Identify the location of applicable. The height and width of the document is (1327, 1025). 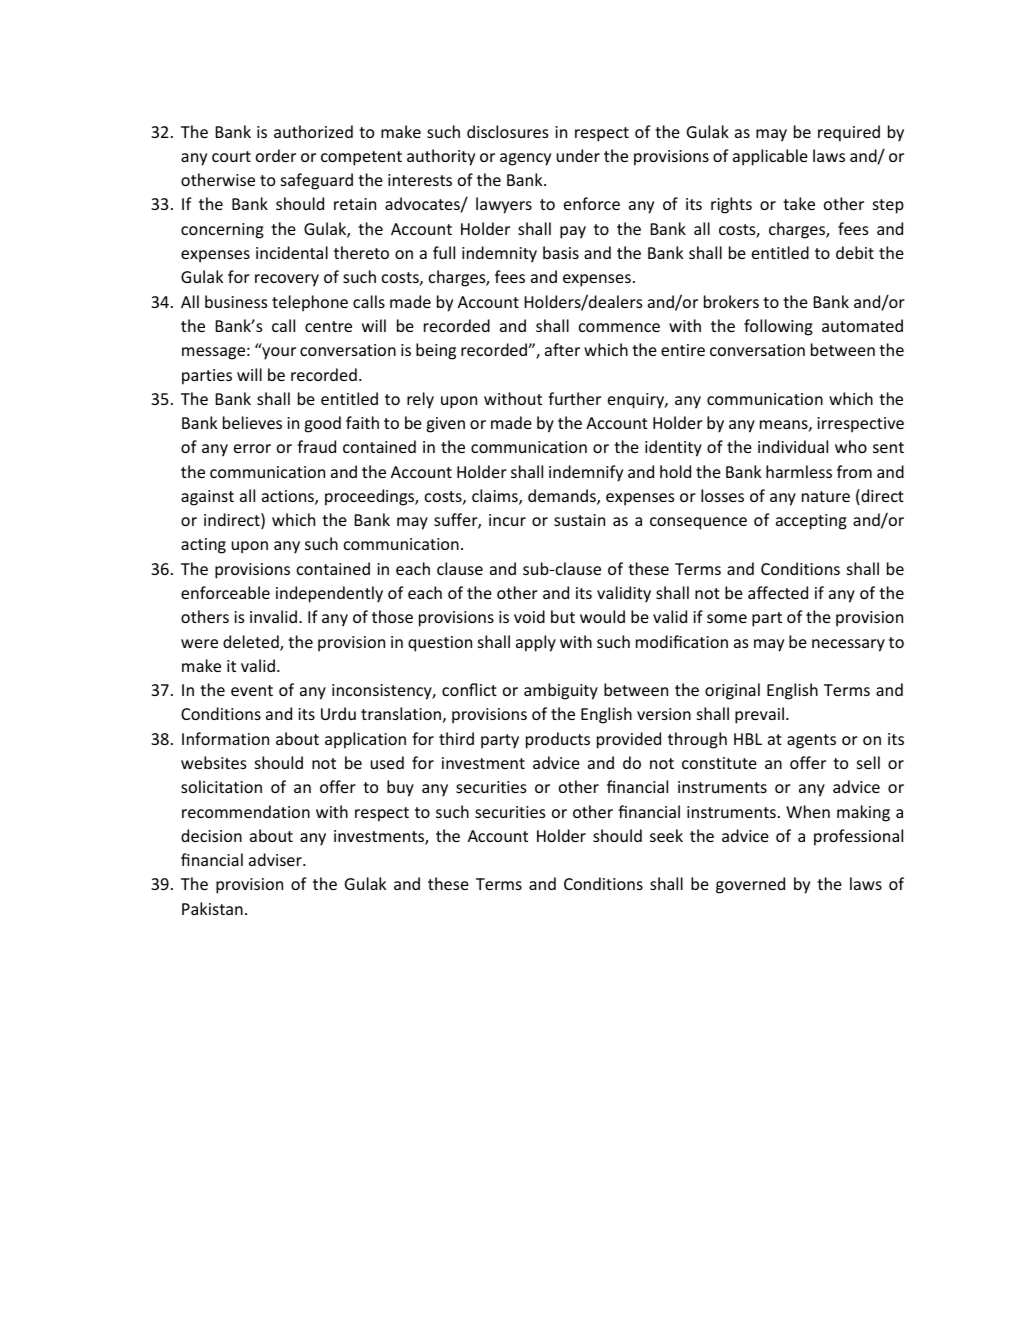
(770, 157).
